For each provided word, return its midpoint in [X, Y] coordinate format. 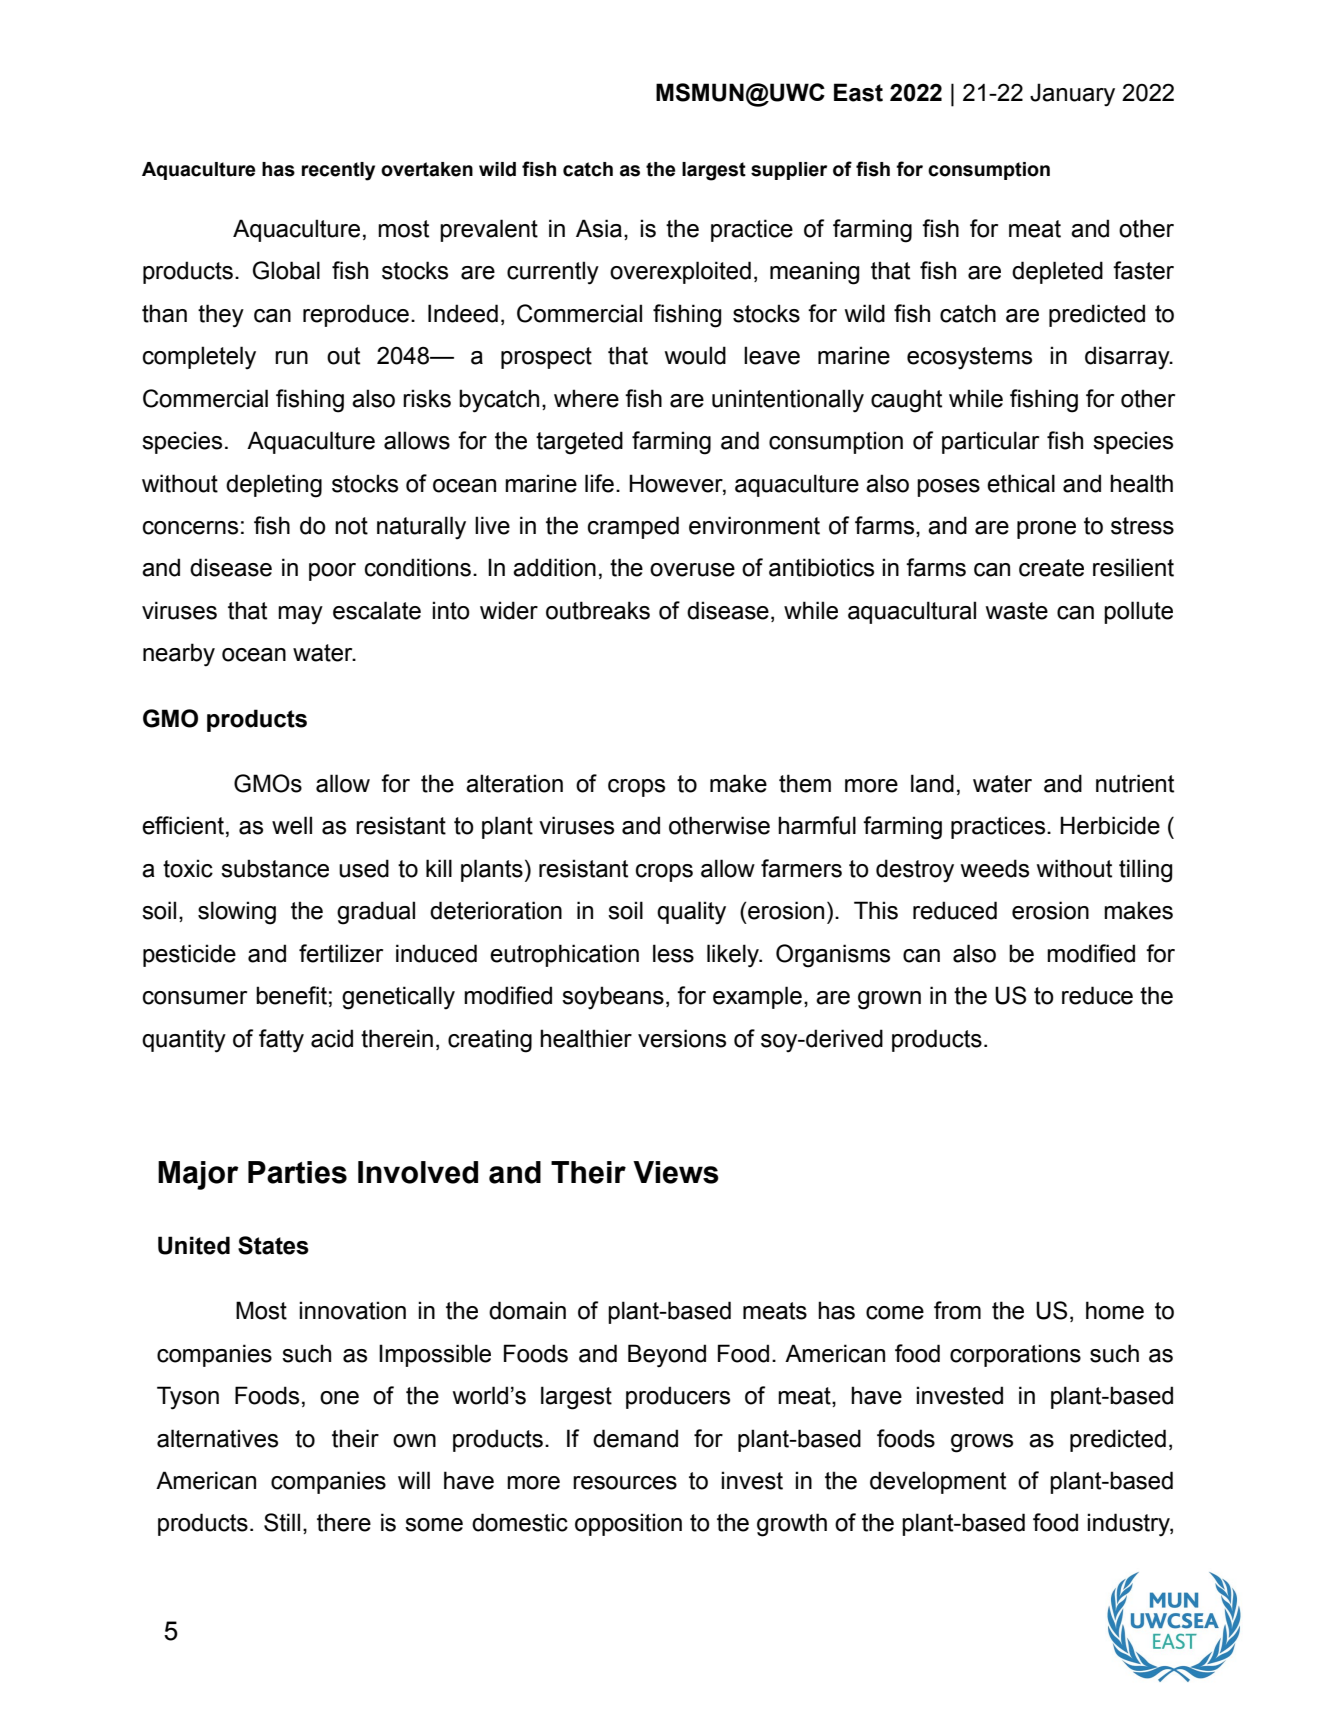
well [292, 825]
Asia [599, 228]
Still [282, 1522]
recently [338, 171]
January [1072, 95]
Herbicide [1110, 825]
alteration [514, 783]
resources [625, 1483]
